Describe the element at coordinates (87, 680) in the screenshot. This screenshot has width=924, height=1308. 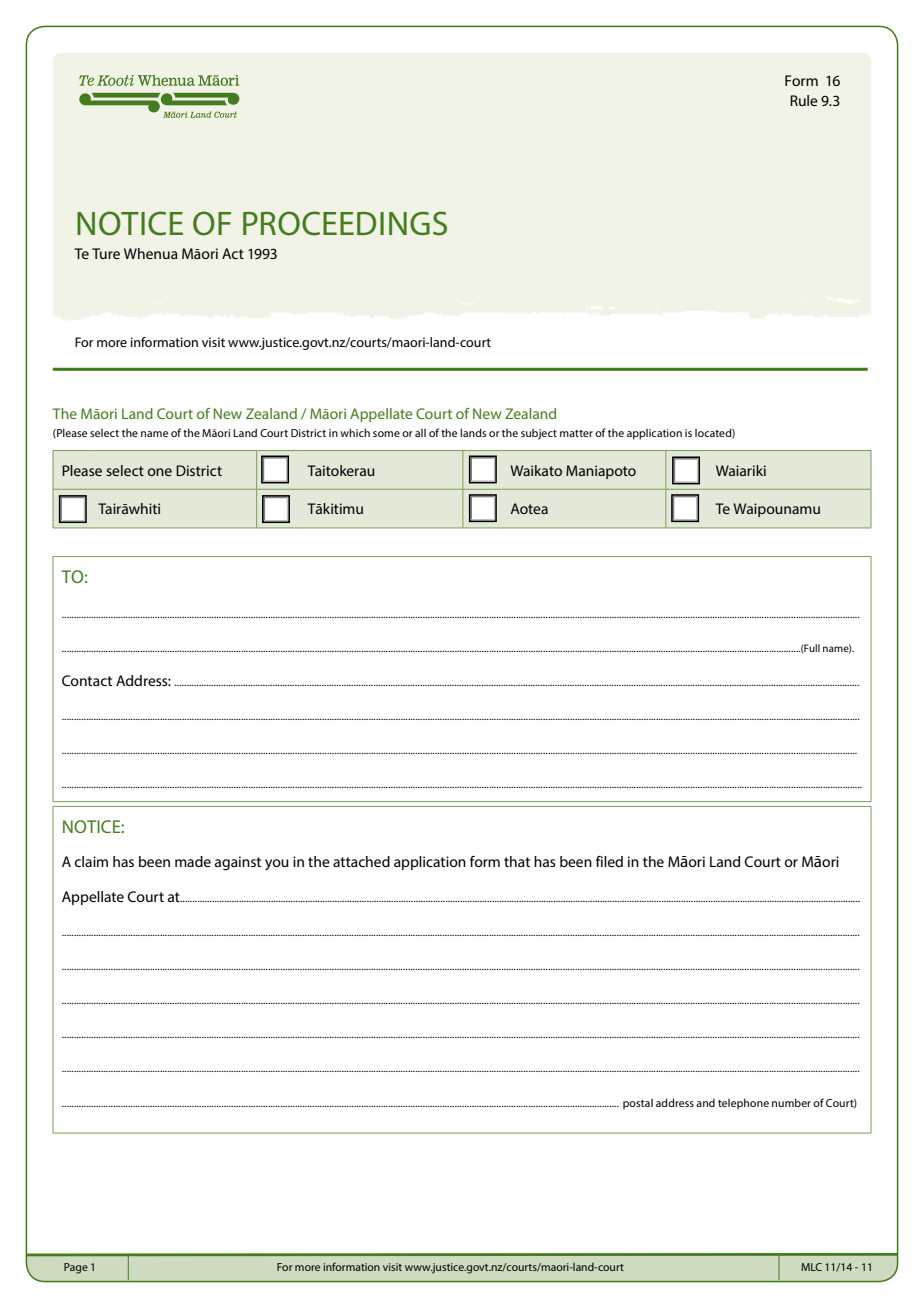
I see `Contact` at that location.
